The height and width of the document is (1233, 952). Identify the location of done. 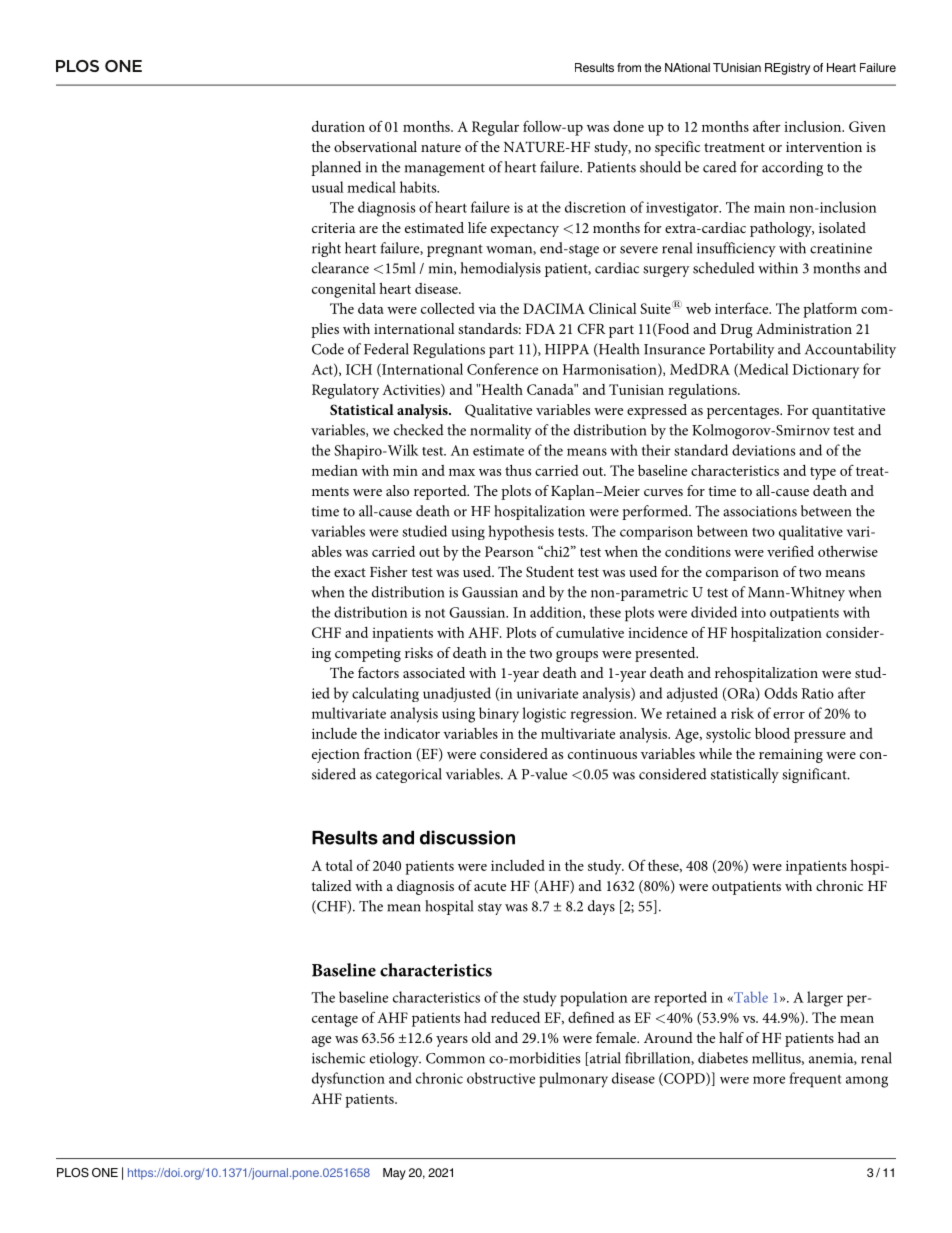
(628, 126).
